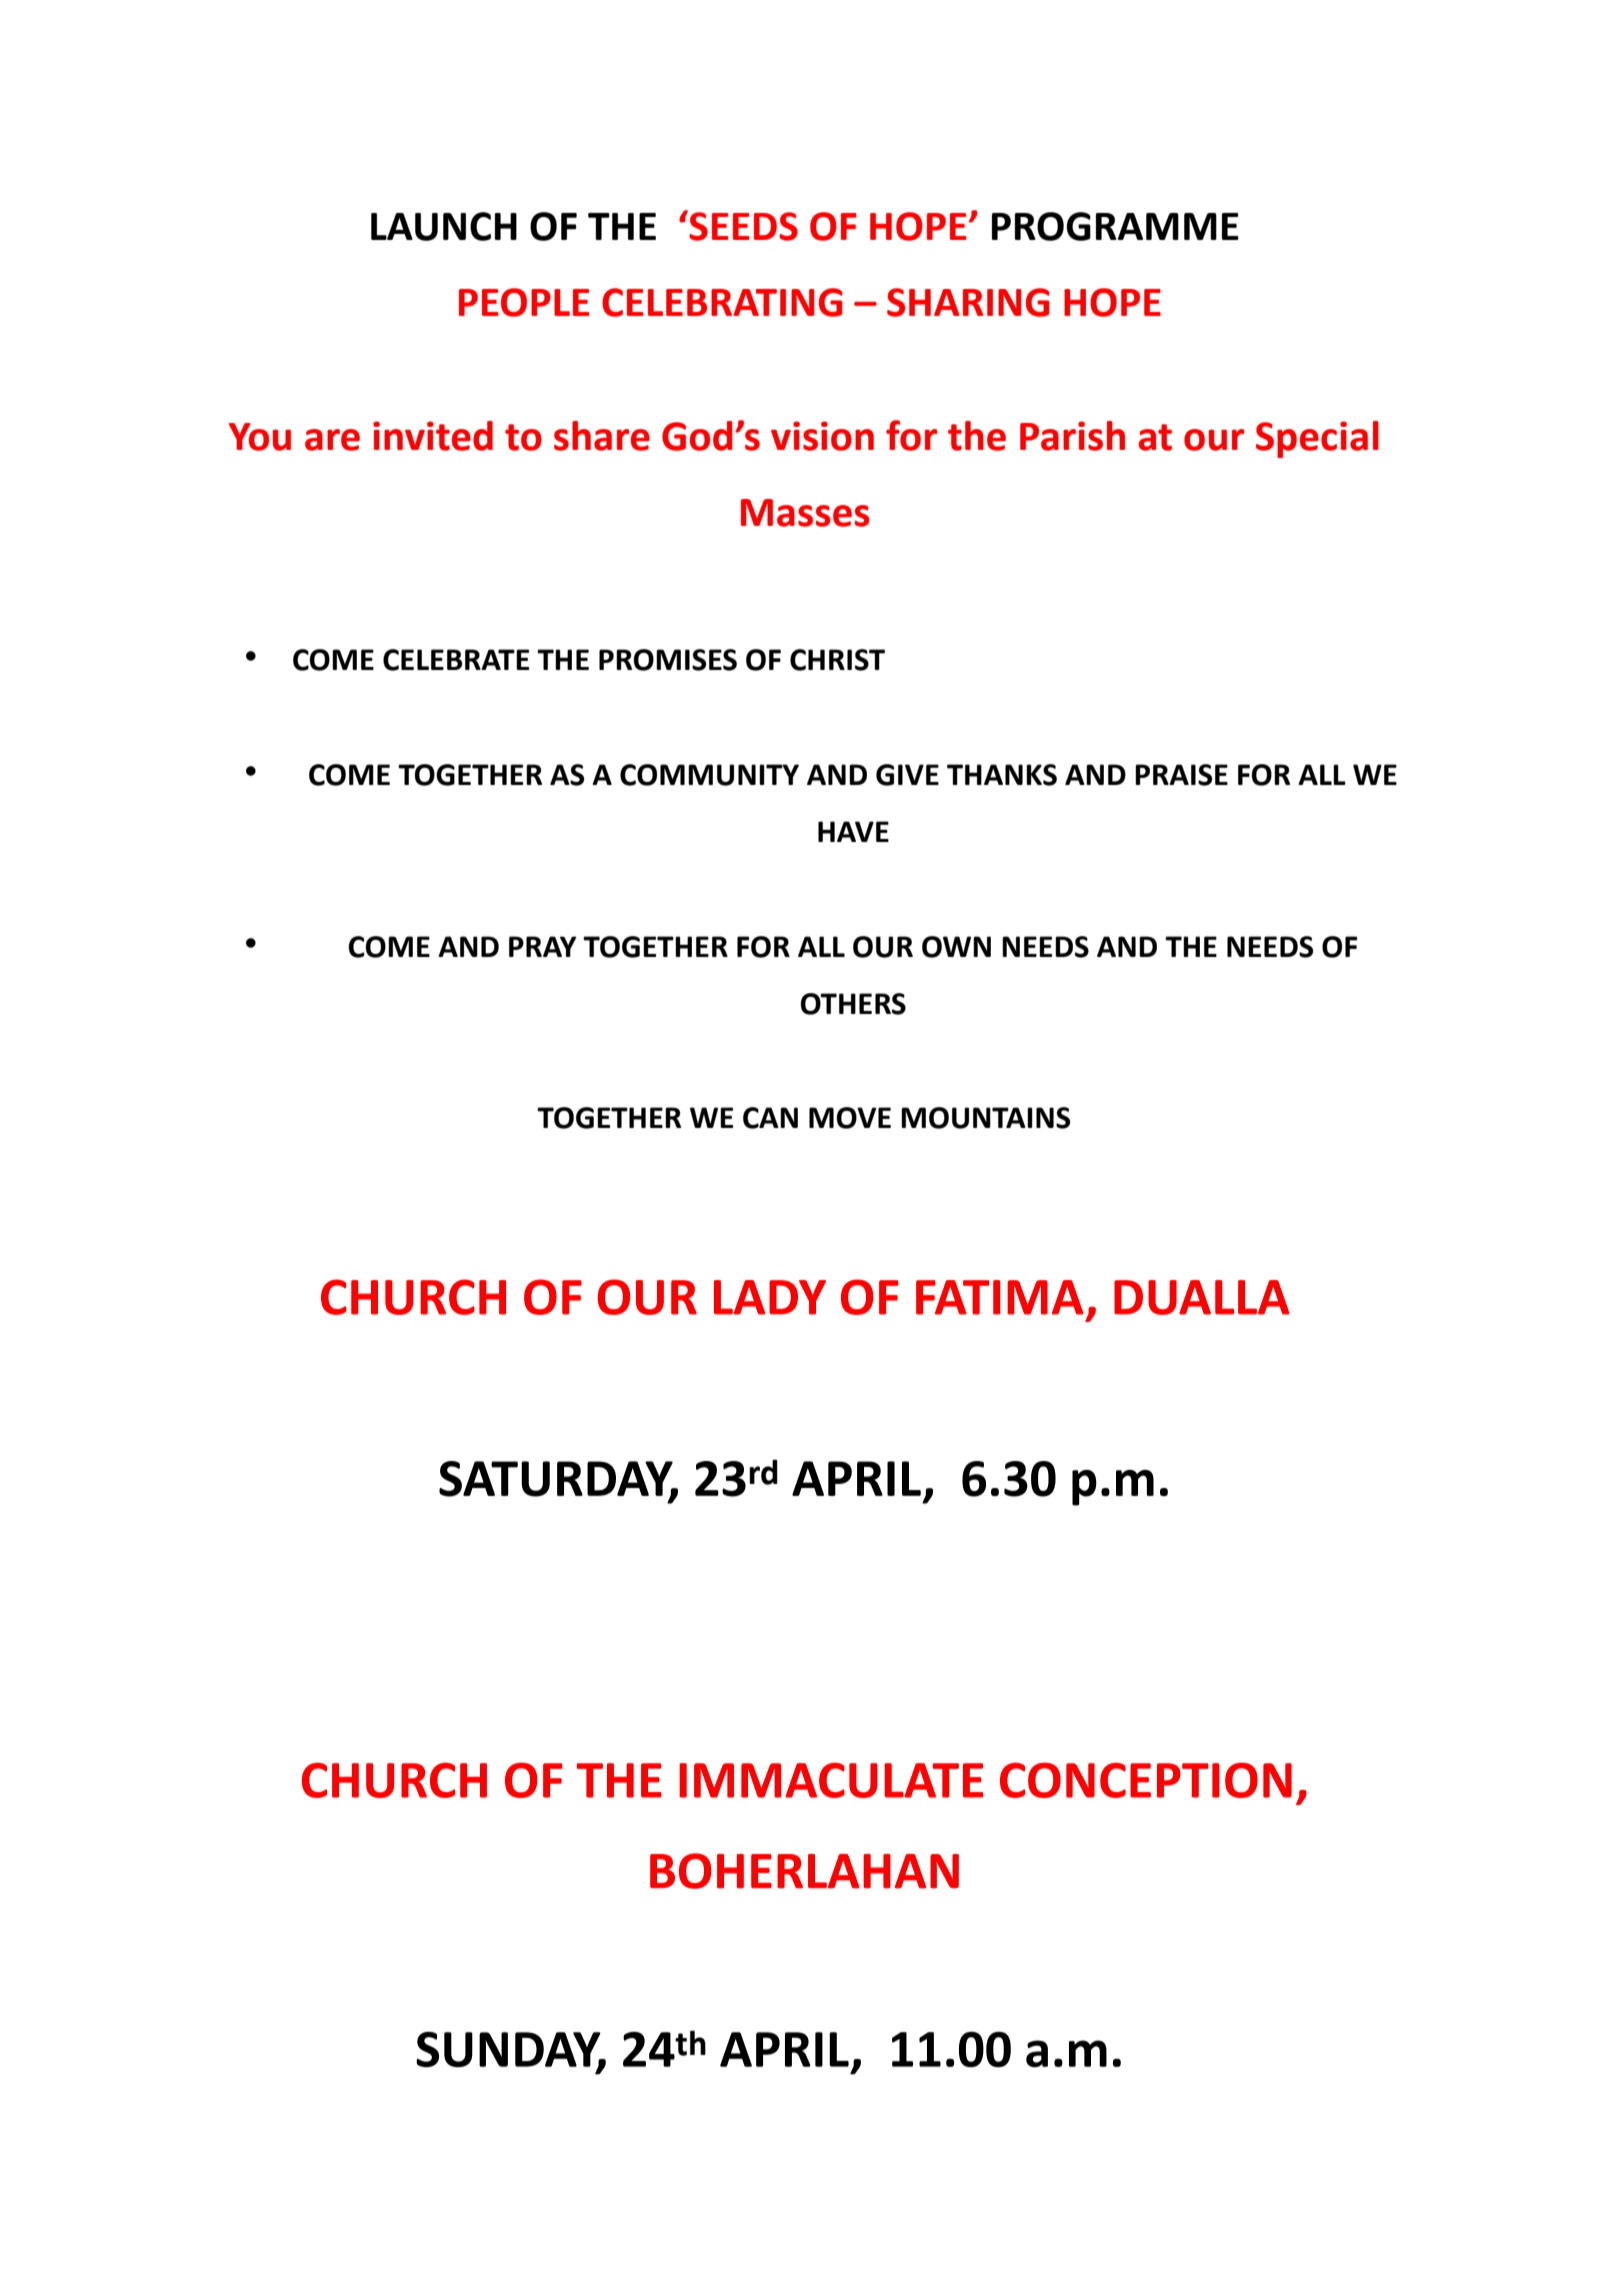 The image size is (1609, 2277). What do you see at coordinates (1115, 226) in the document?
I see `PROGRAMME` at bounding box center [1115, 226].
